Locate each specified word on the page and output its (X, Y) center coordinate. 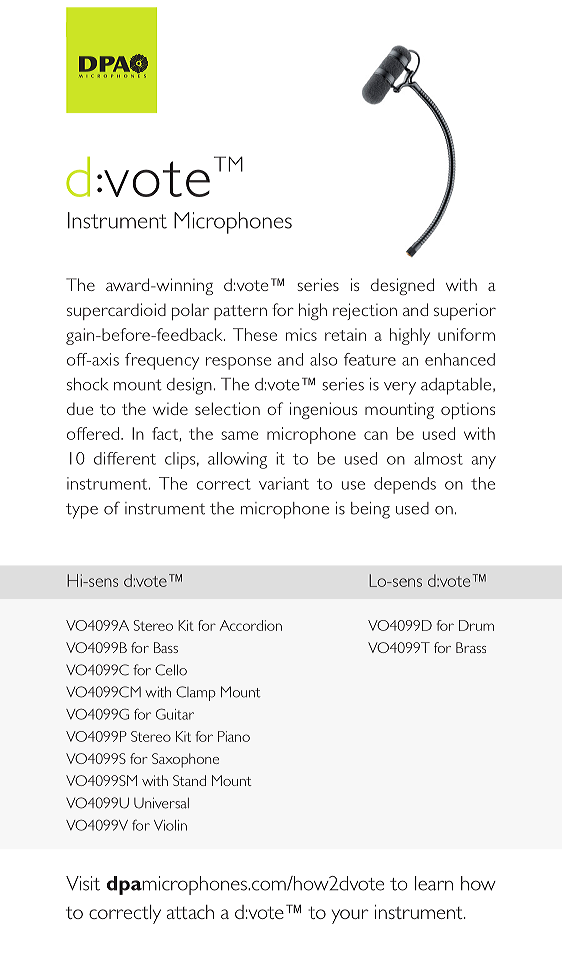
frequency (162, 361)
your (350, 916)
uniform (466, 334)
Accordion (251, 625)
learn (434, 883)
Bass (166, 647)
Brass (471, 647)
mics (301, 334)
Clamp (196, 693)
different (125, 458)
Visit (83, 883)
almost (438, 458)
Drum (476, 625)
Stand (189, 780)
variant (284, 483)
